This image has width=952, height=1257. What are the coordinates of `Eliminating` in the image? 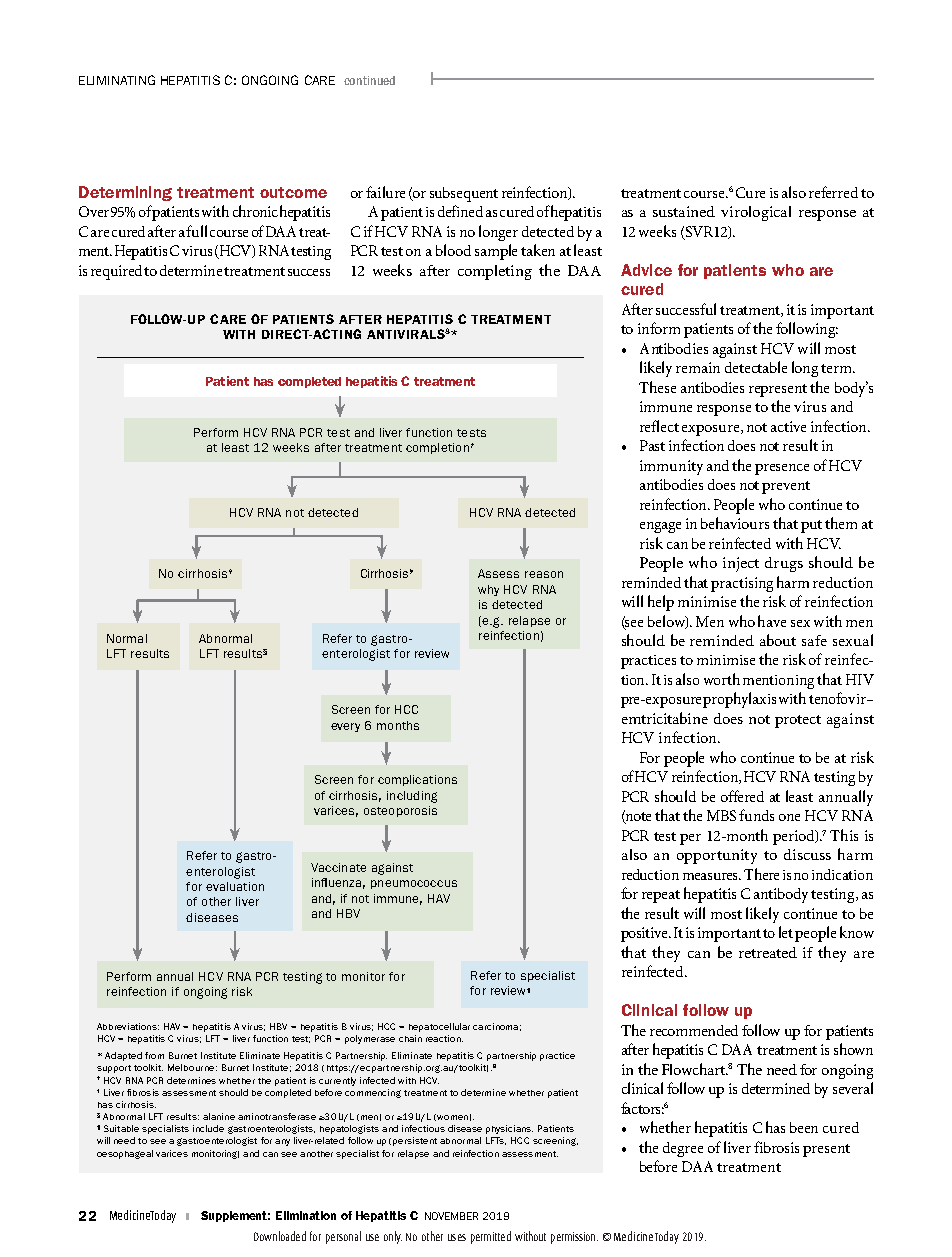 It's located at (117, 80).
